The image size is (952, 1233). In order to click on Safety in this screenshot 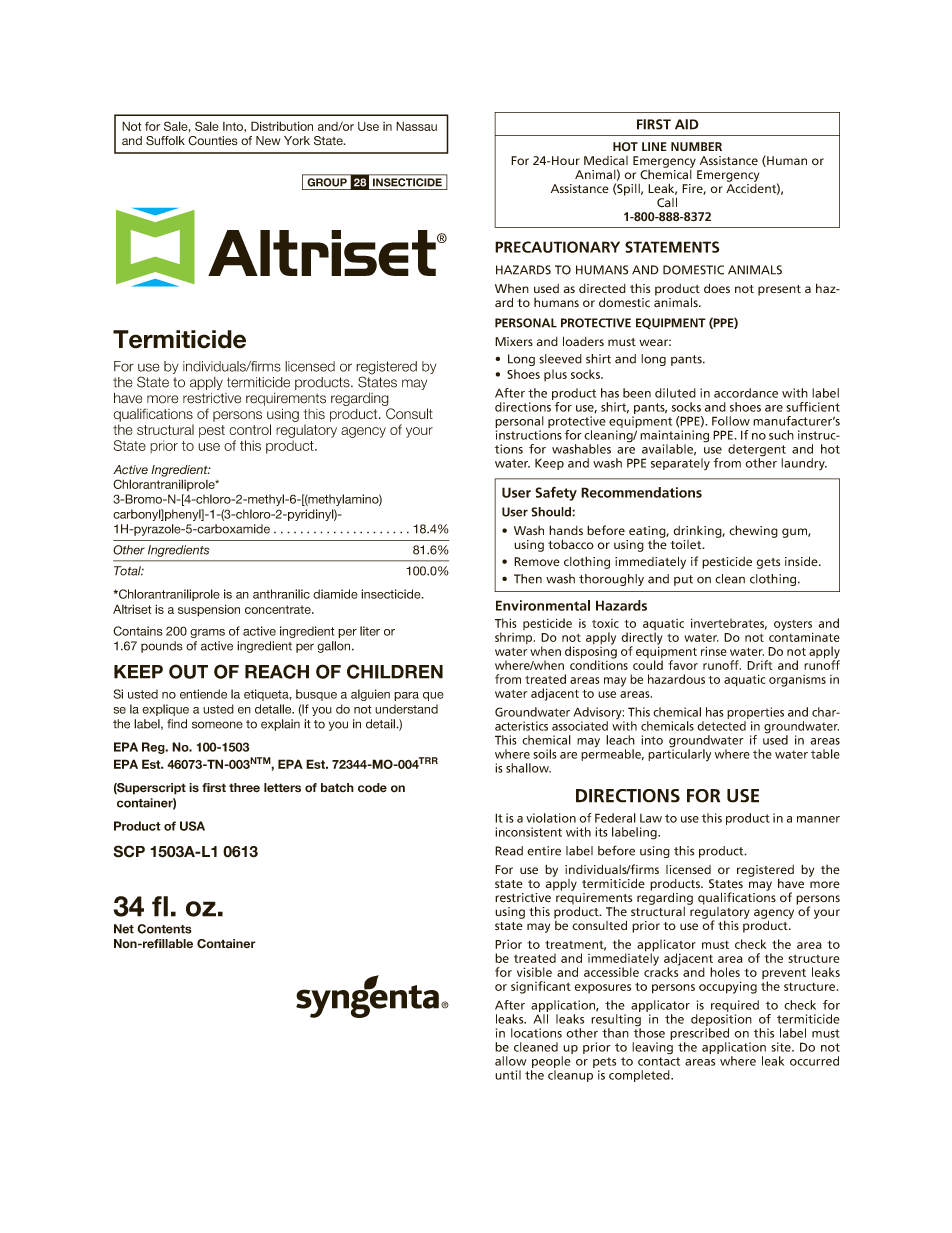, I will do `click(556, 493)`.
